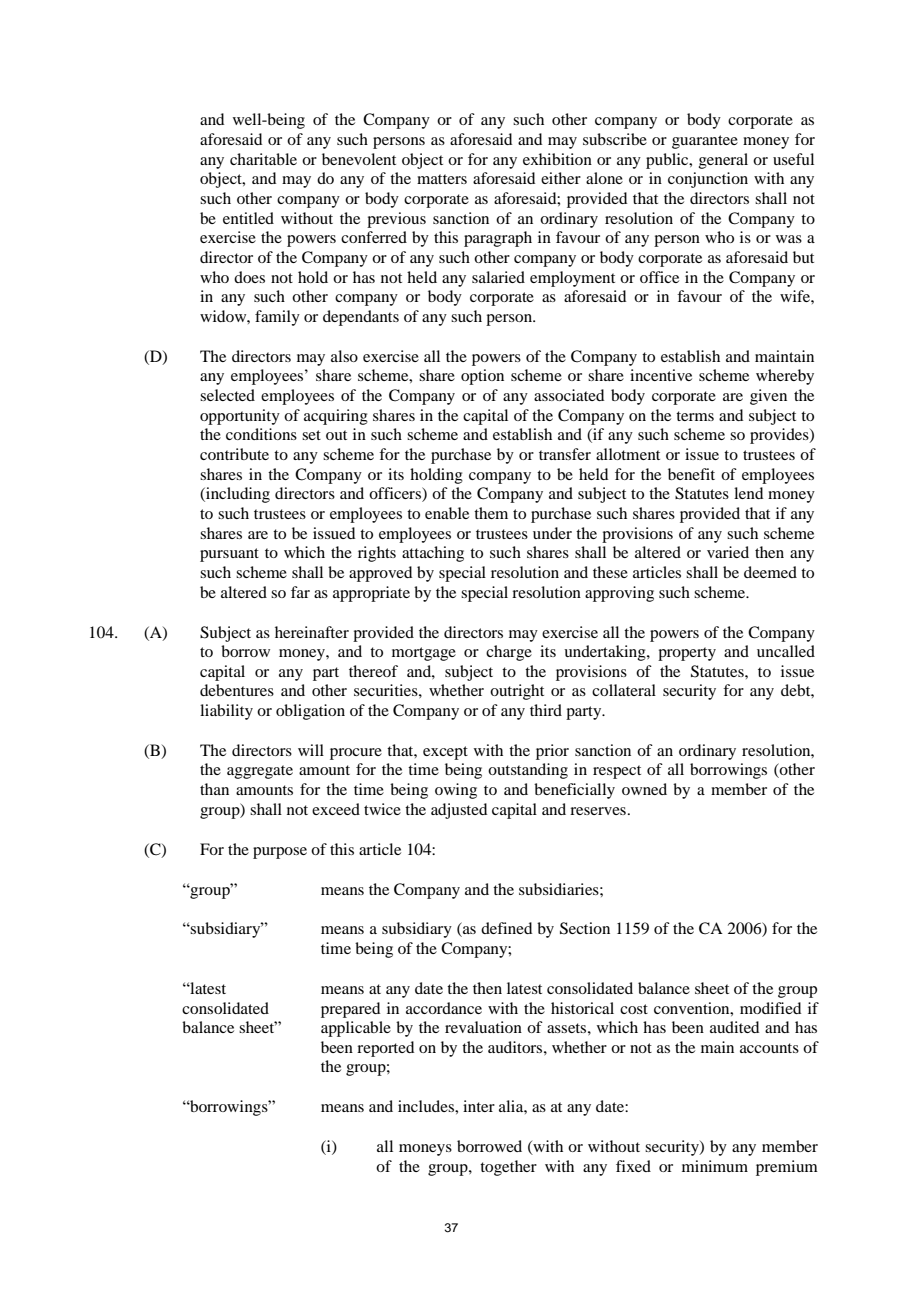  Describe the element at coordinates (506, 928) in the image. I see `defined` at that location.
